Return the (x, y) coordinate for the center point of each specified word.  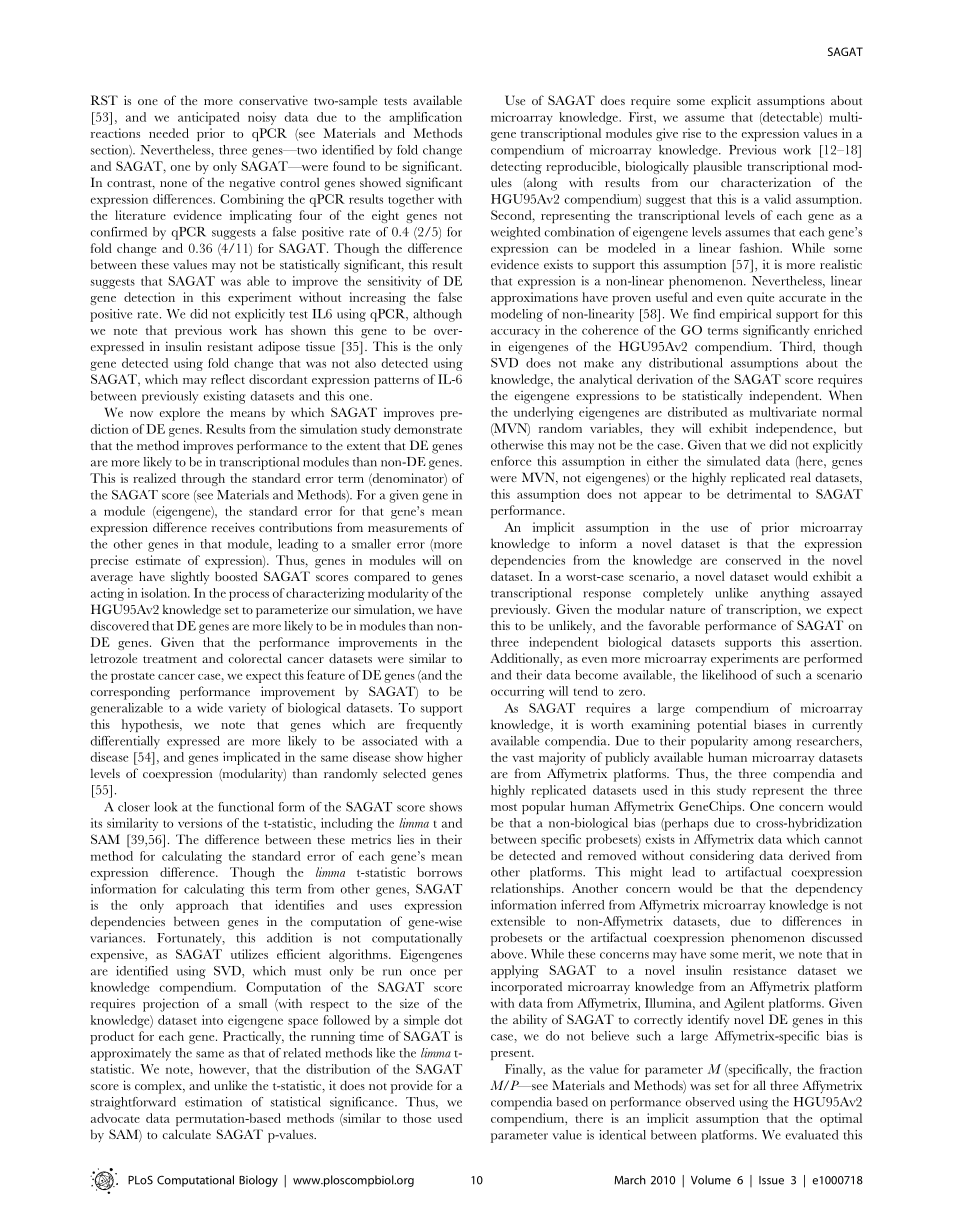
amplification (425, 118)
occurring (517, 692)
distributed (697, 412)
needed (169, 133)
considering (722, 857)
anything (784, 594)
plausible (717, 167)
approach (202, 906)
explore (180, 414)
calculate (186, 1134)
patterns (396, 382)
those (417, 1118)
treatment (170, 659)
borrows (439, 872)
